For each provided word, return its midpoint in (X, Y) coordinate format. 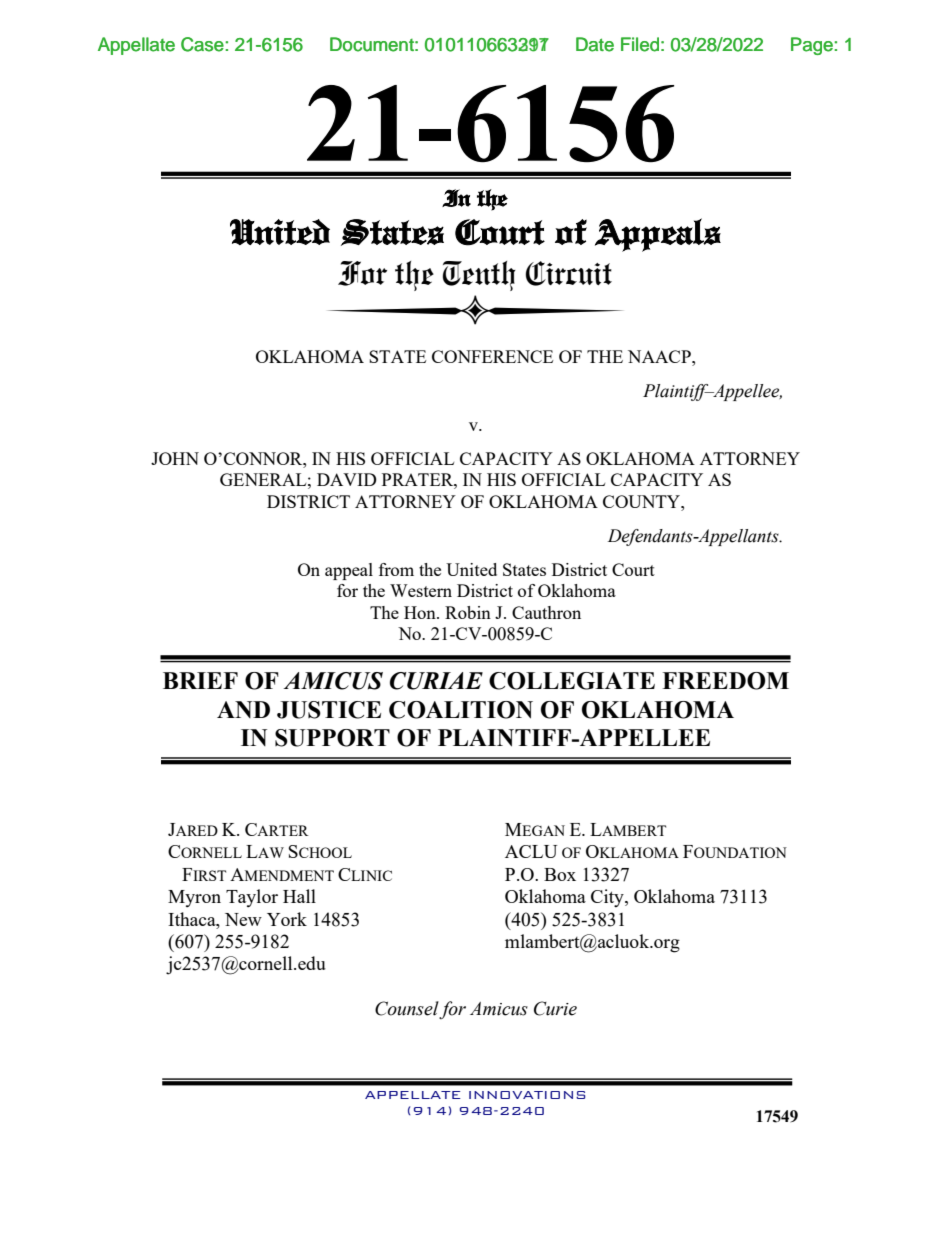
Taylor (252, 898)
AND (243, 709)
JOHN (175, 458)
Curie (555, 1008)
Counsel (407, 1009)
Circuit (569, 273)
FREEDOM (725, 681)
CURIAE (436, 681)
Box (560, 874)
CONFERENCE (492, 356)
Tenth (479, 276)
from (396, 569)
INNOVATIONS (527, 1095)
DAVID (347, 479)
